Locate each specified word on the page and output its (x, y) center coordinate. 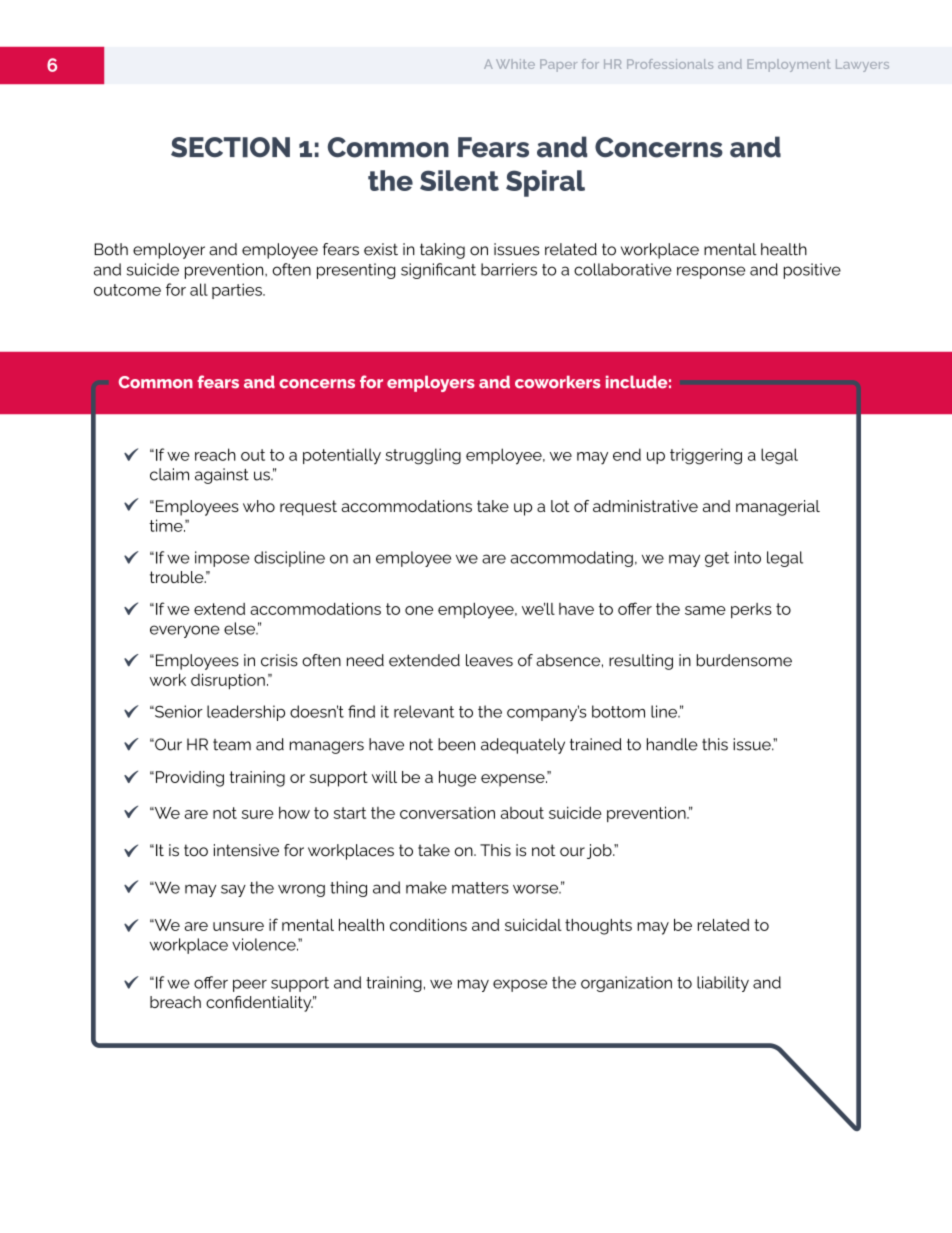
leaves (489, 660)
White (515, 64)
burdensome (744, 660)
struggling (423, 456)
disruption (228, 681)
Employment (788, 65)
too (196, 850)
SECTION (230, 147)
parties (238, 291)
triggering (706, 456)
